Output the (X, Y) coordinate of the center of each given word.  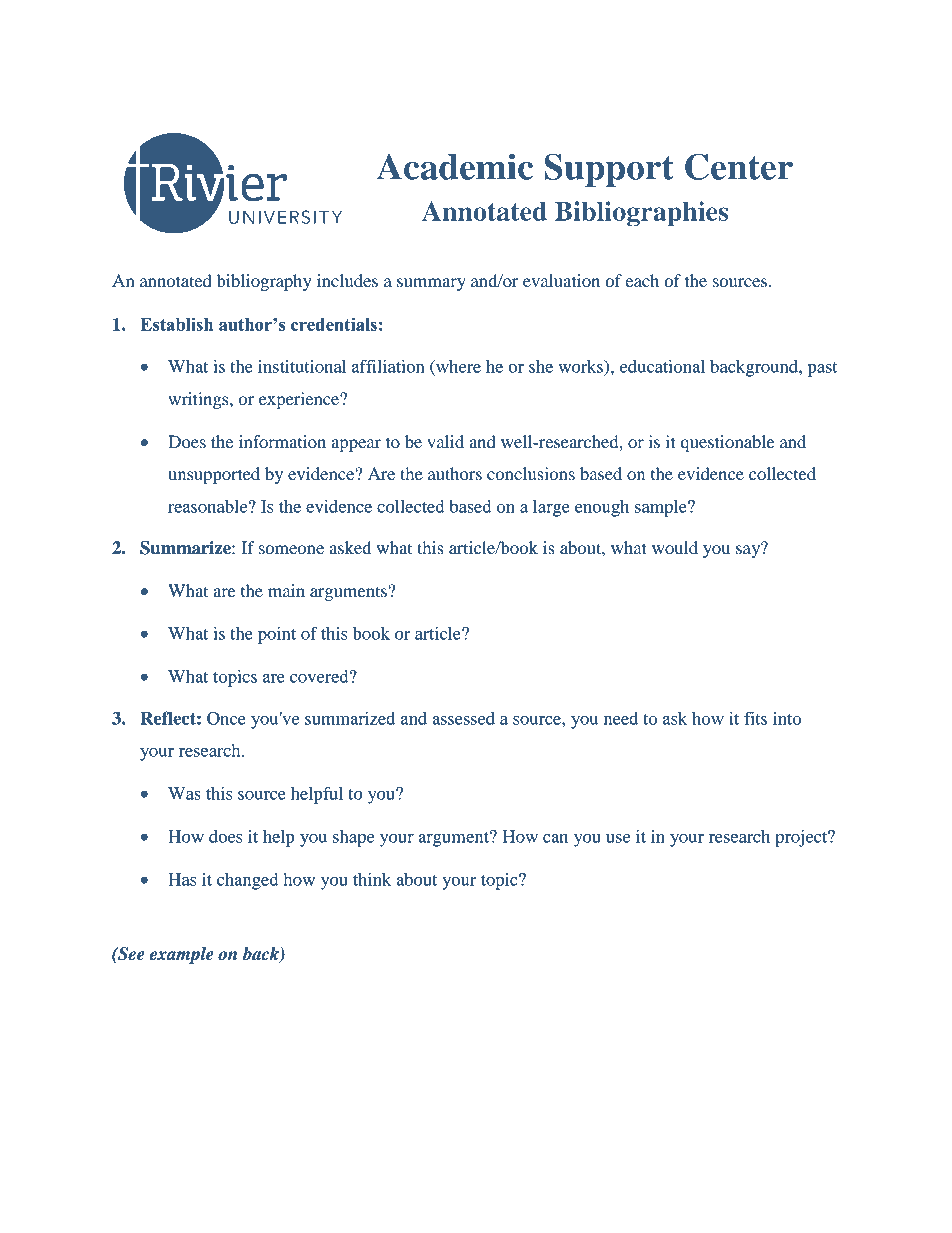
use (618, 838)
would (675, 547)
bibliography (264, 282)
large (551, 508)
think (372, 879)
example (181, 955)
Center (739, 166)
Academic (454, 166)
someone (291, 549)
